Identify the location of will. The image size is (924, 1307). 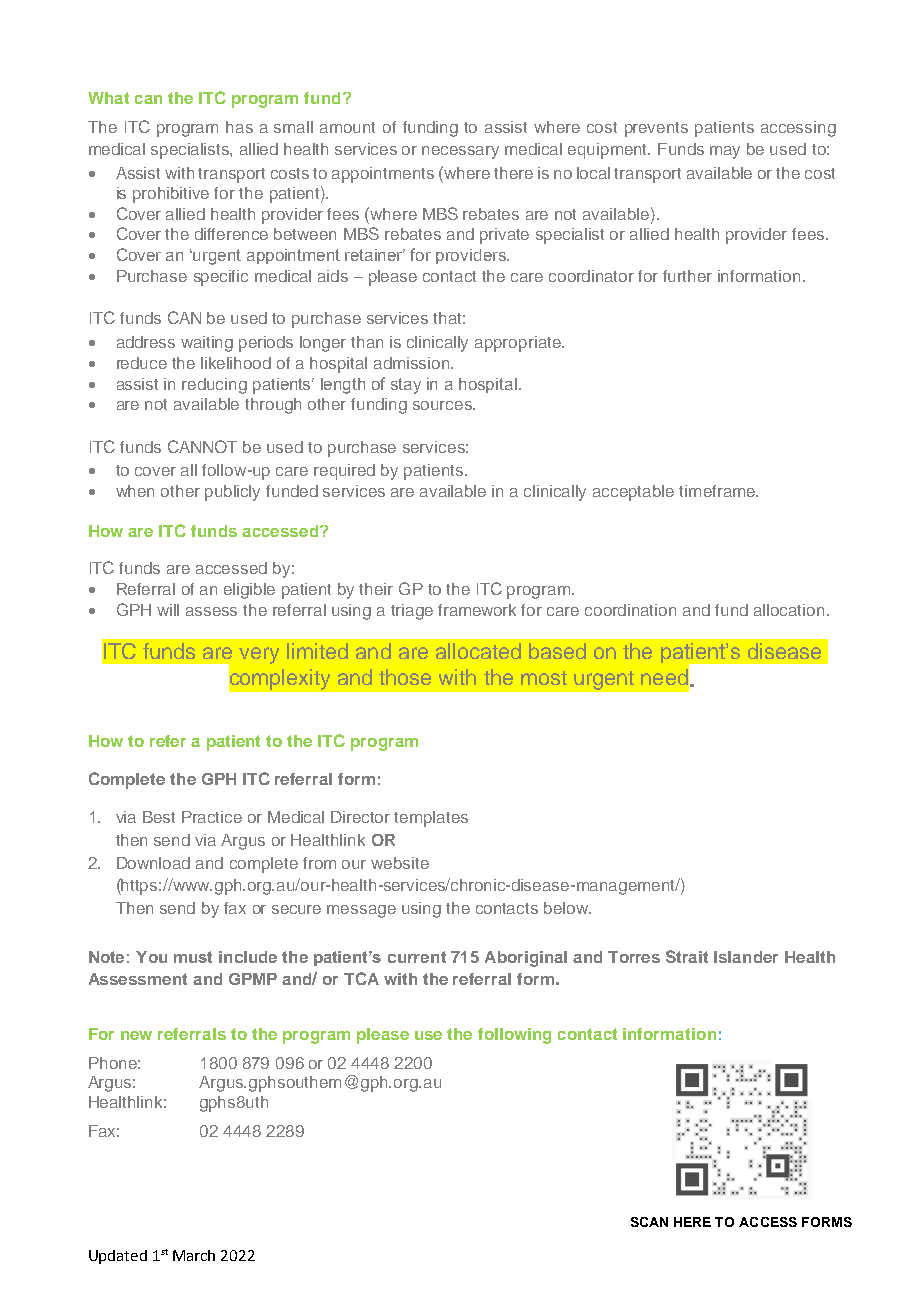
(168, 610).
